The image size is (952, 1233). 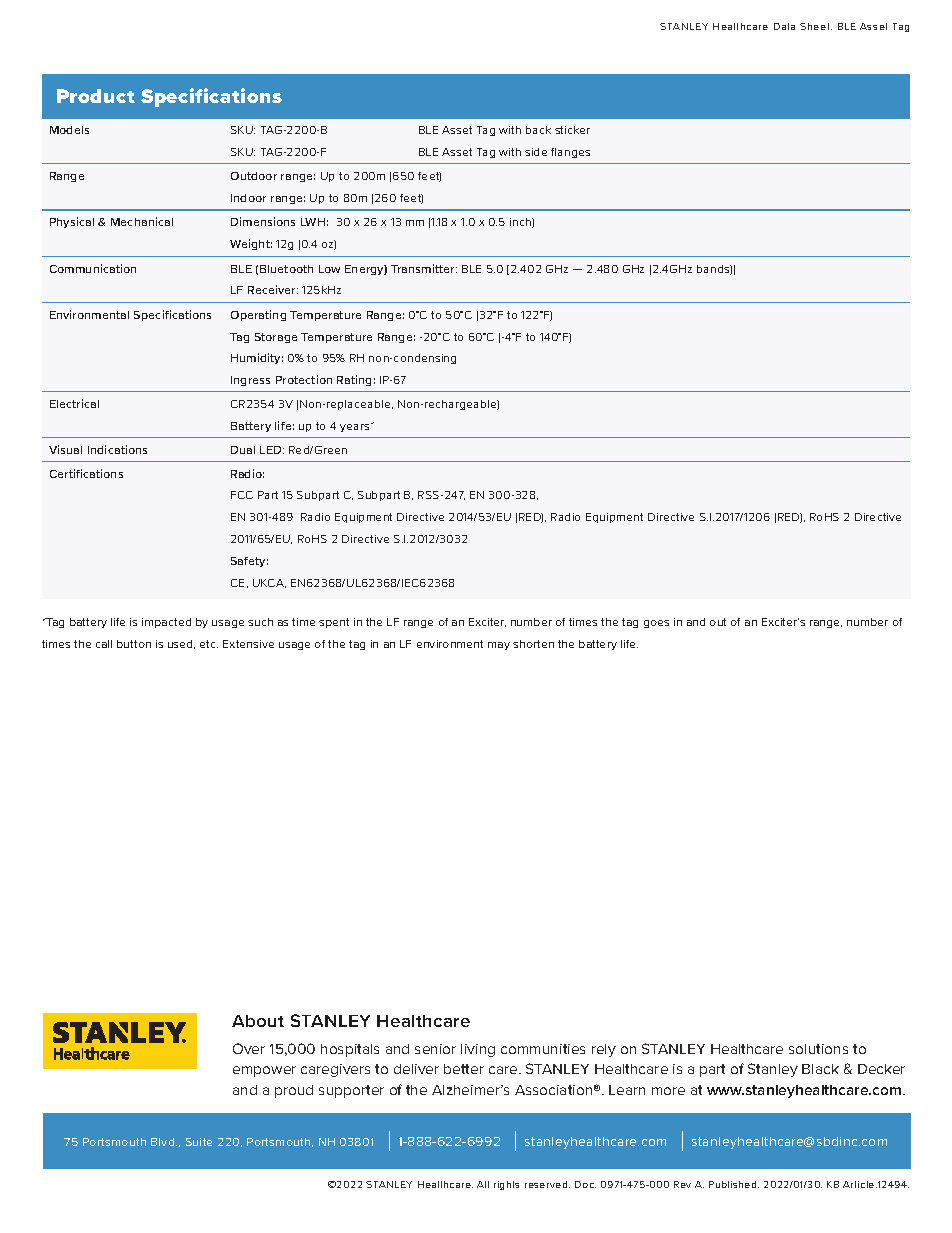 I want to click on rights, so click(x=506, y=1185).
